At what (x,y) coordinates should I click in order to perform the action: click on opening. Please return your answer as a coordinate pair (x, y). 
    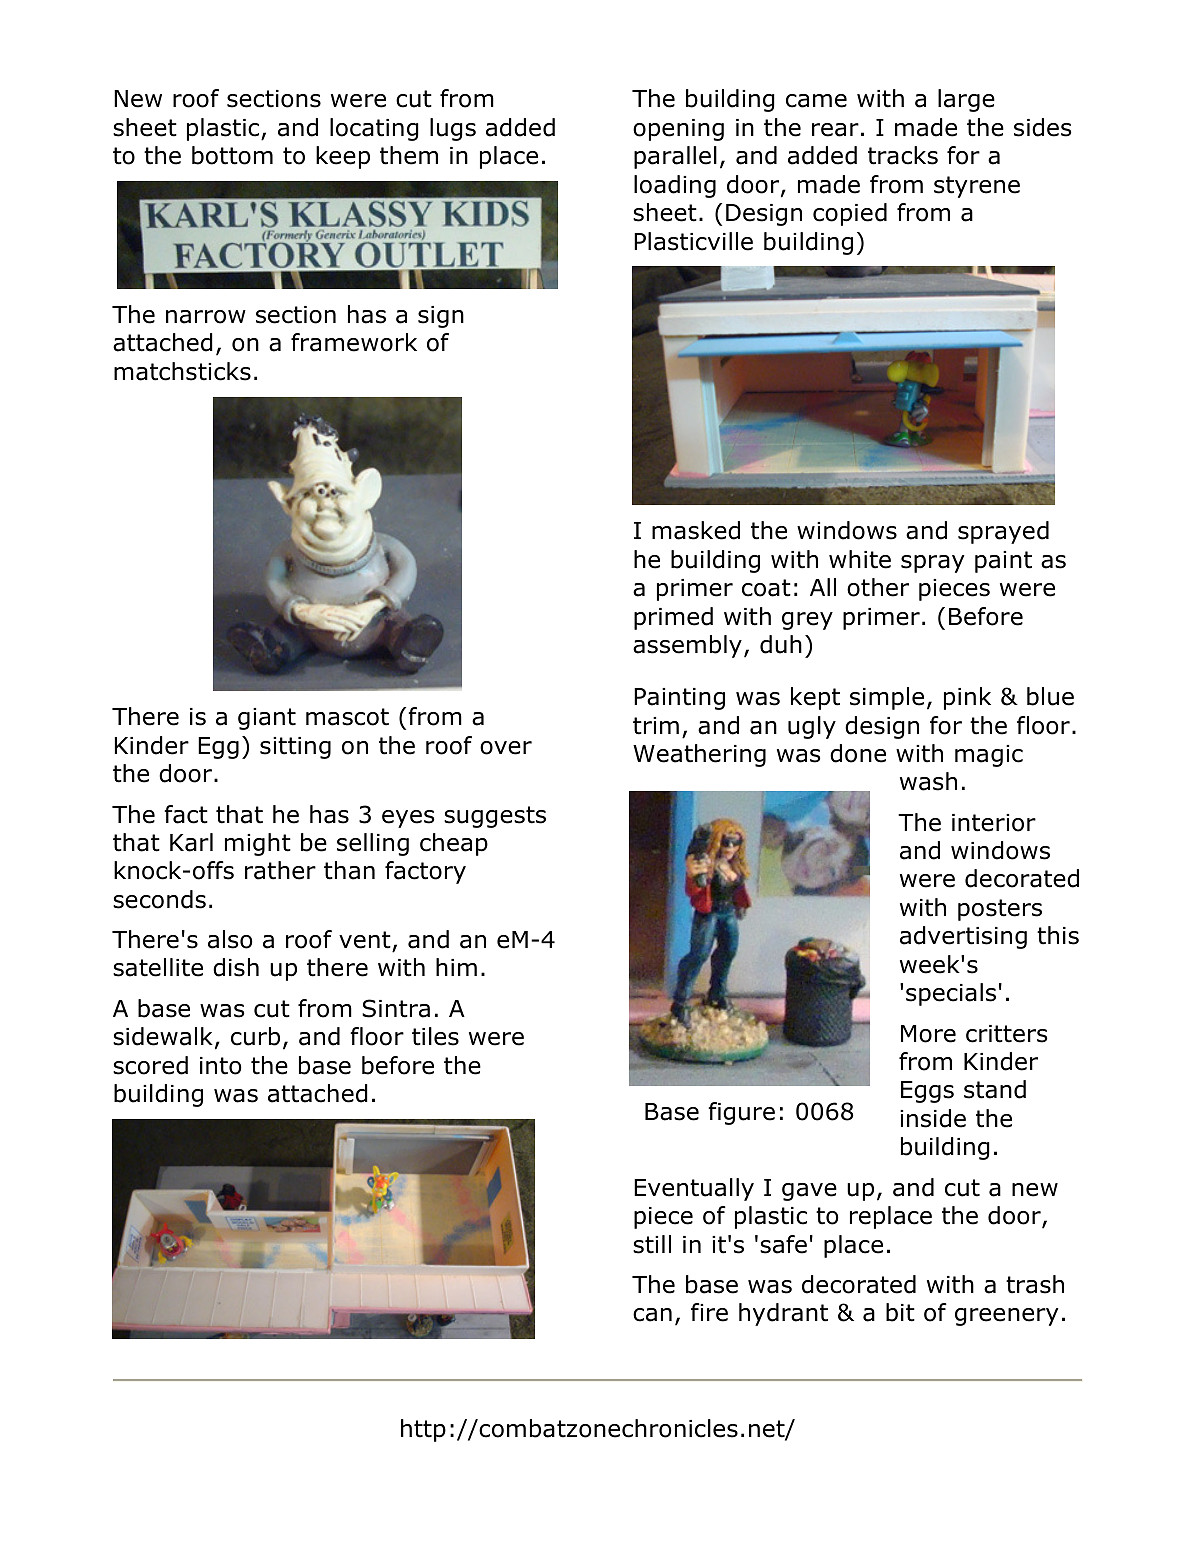
    Looking at the image, I should click on (678, 130).
